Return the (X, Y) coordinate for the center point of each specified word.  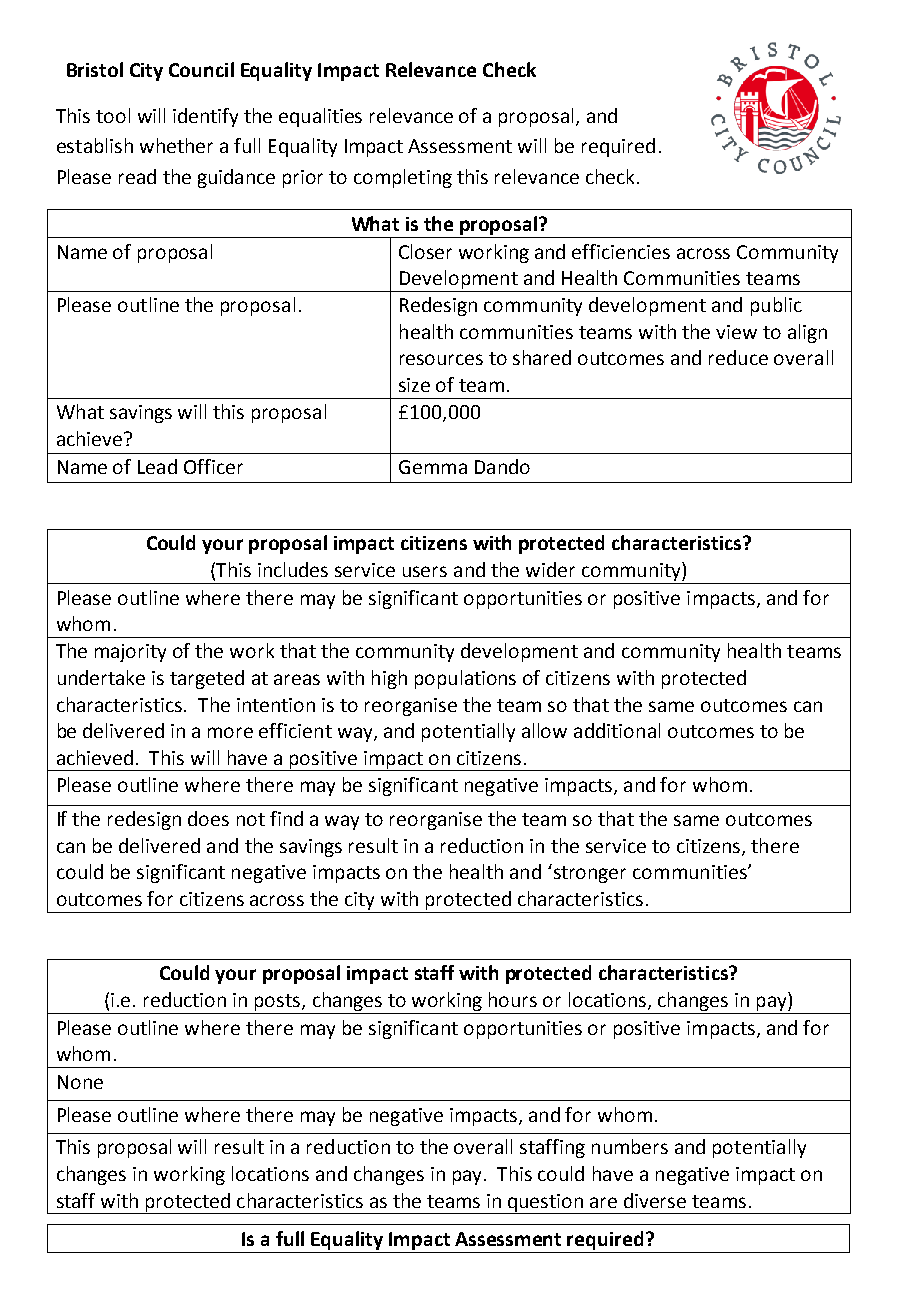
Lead (157, 466)
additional (617, 730)
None (80, 1082)
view (736, 332)
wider (550, 569)
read (137, 176)
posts (279, 1002)
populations (465, 679)
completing (403, 178)
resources (441, 359)
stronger (588, 873)
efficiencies (621, 251)
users (425, 571)
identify (205, 117)
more (230, 732)
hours (513, 999)
